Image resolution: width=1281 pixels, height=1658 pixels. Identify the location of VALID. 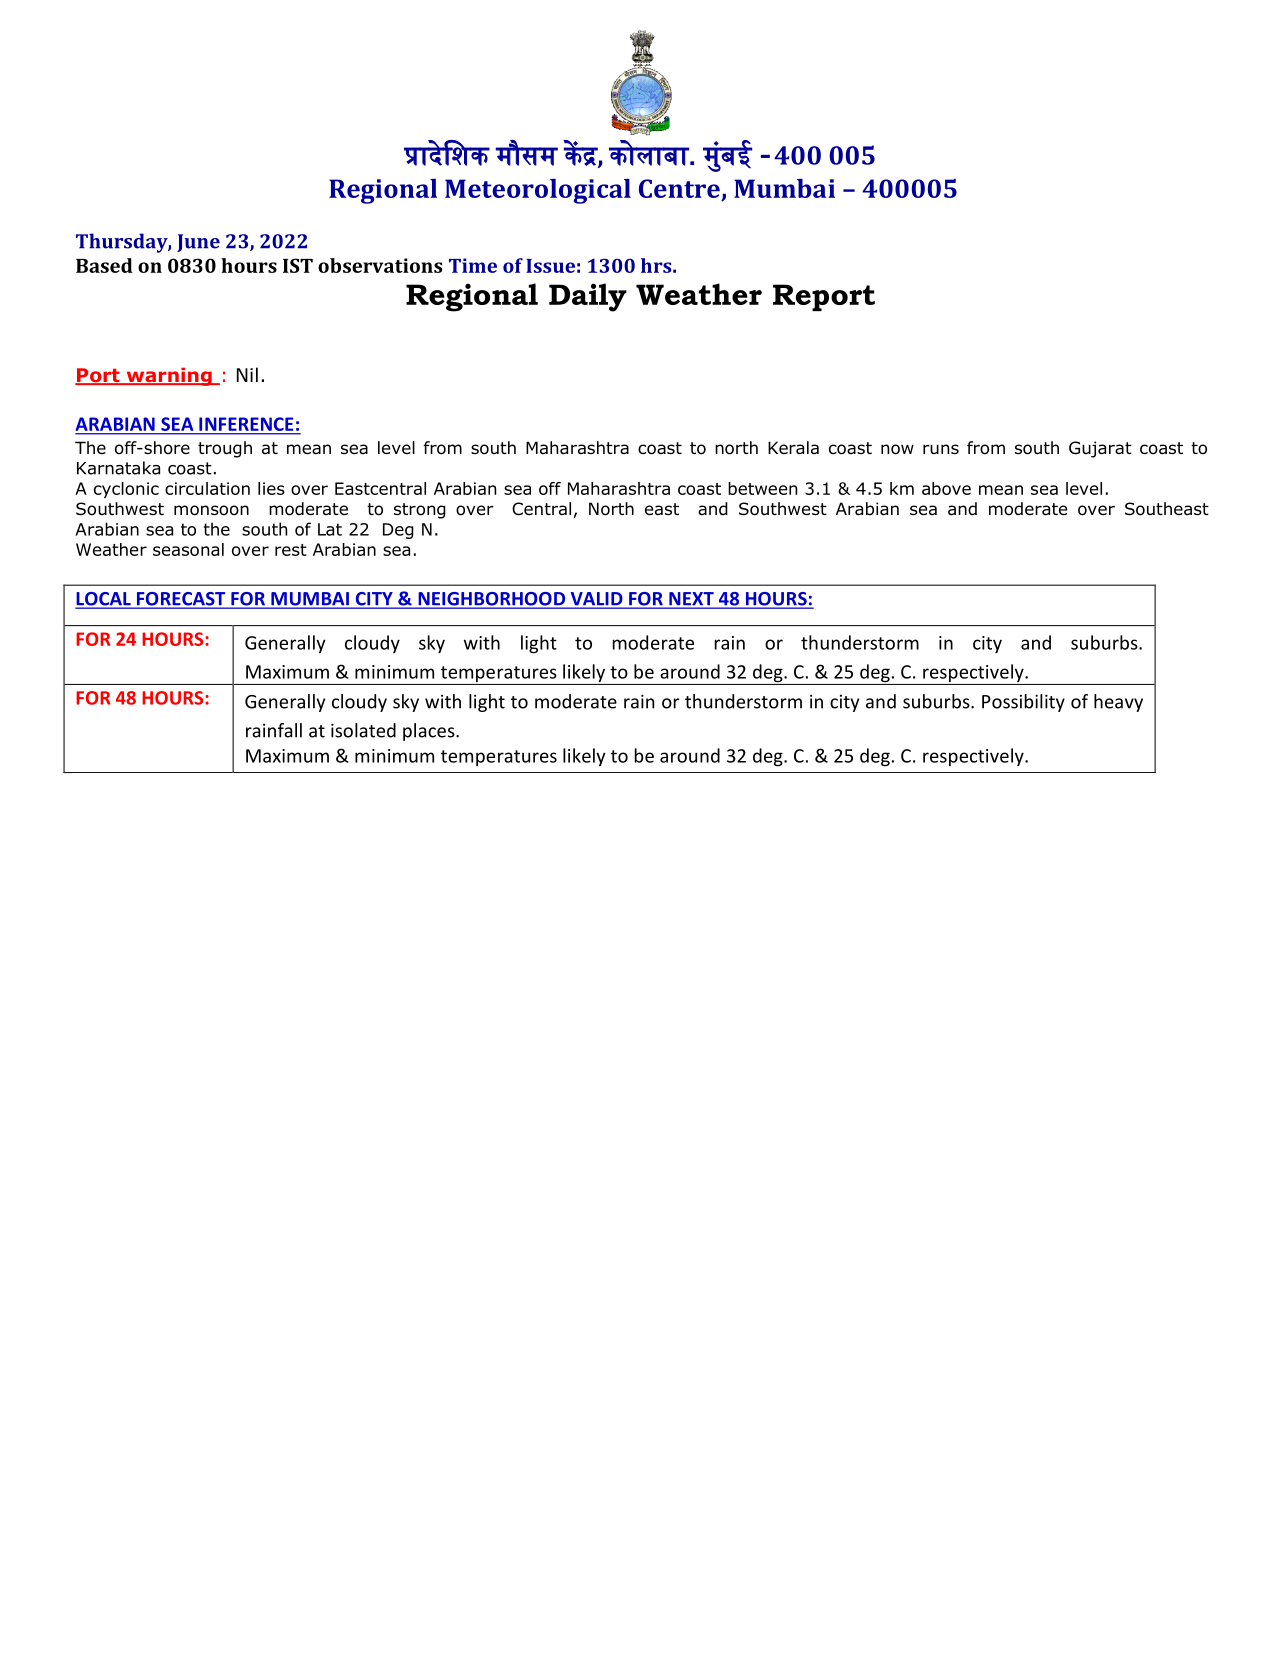
(596, 600).
